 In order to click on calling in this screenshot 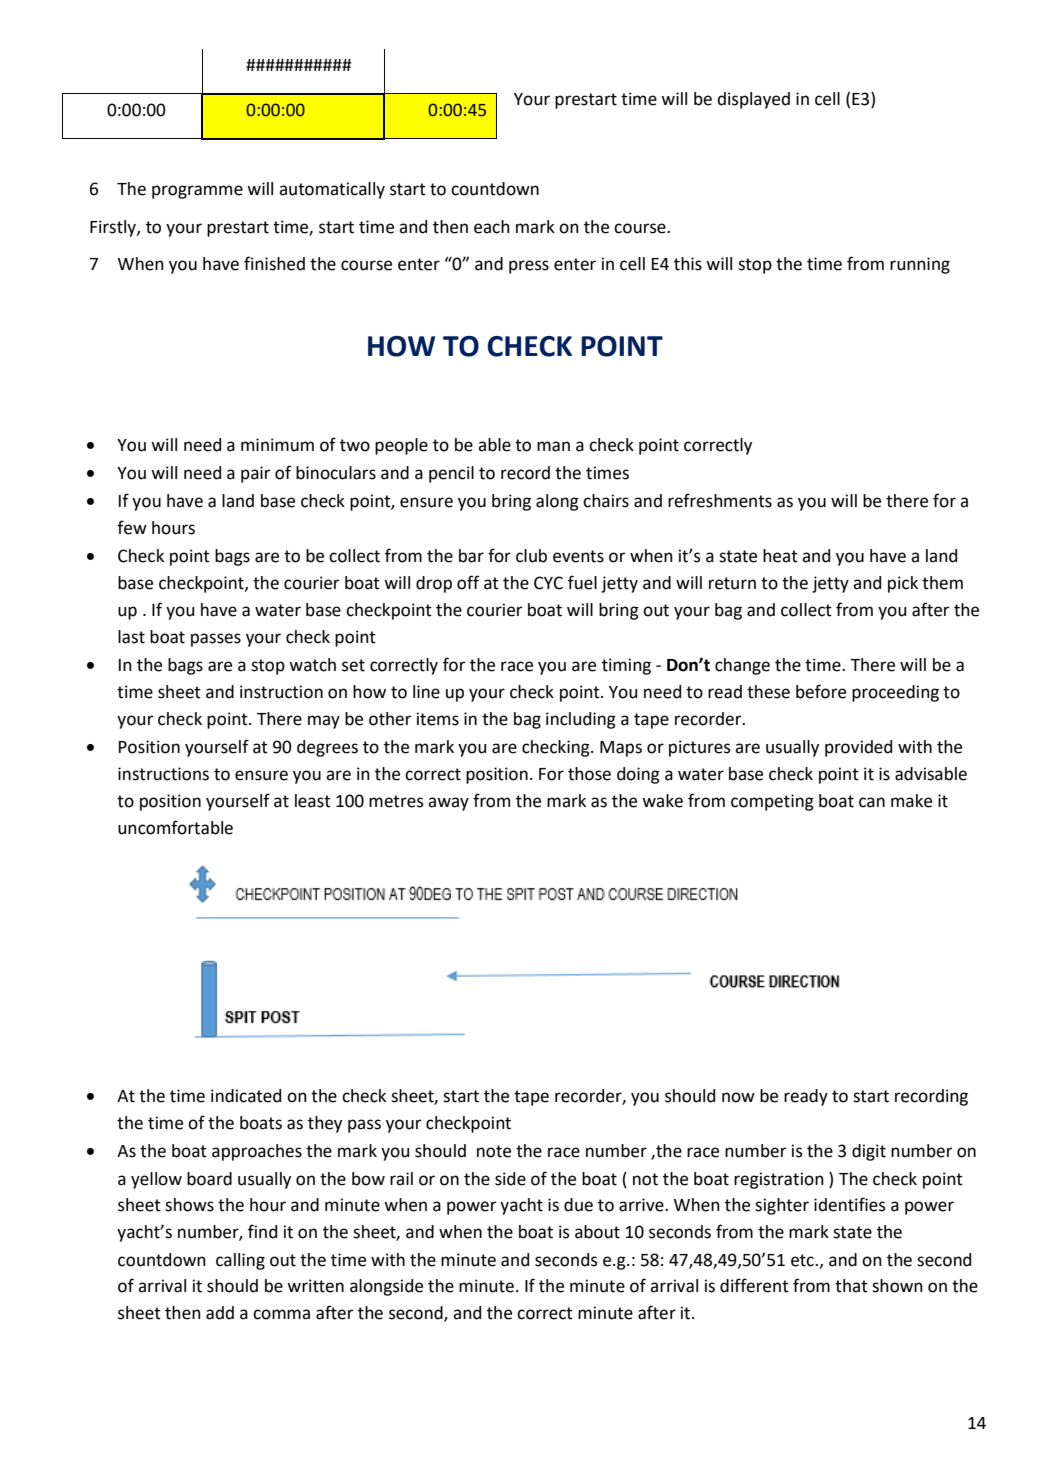, I will do `click(240, 1261)`.
